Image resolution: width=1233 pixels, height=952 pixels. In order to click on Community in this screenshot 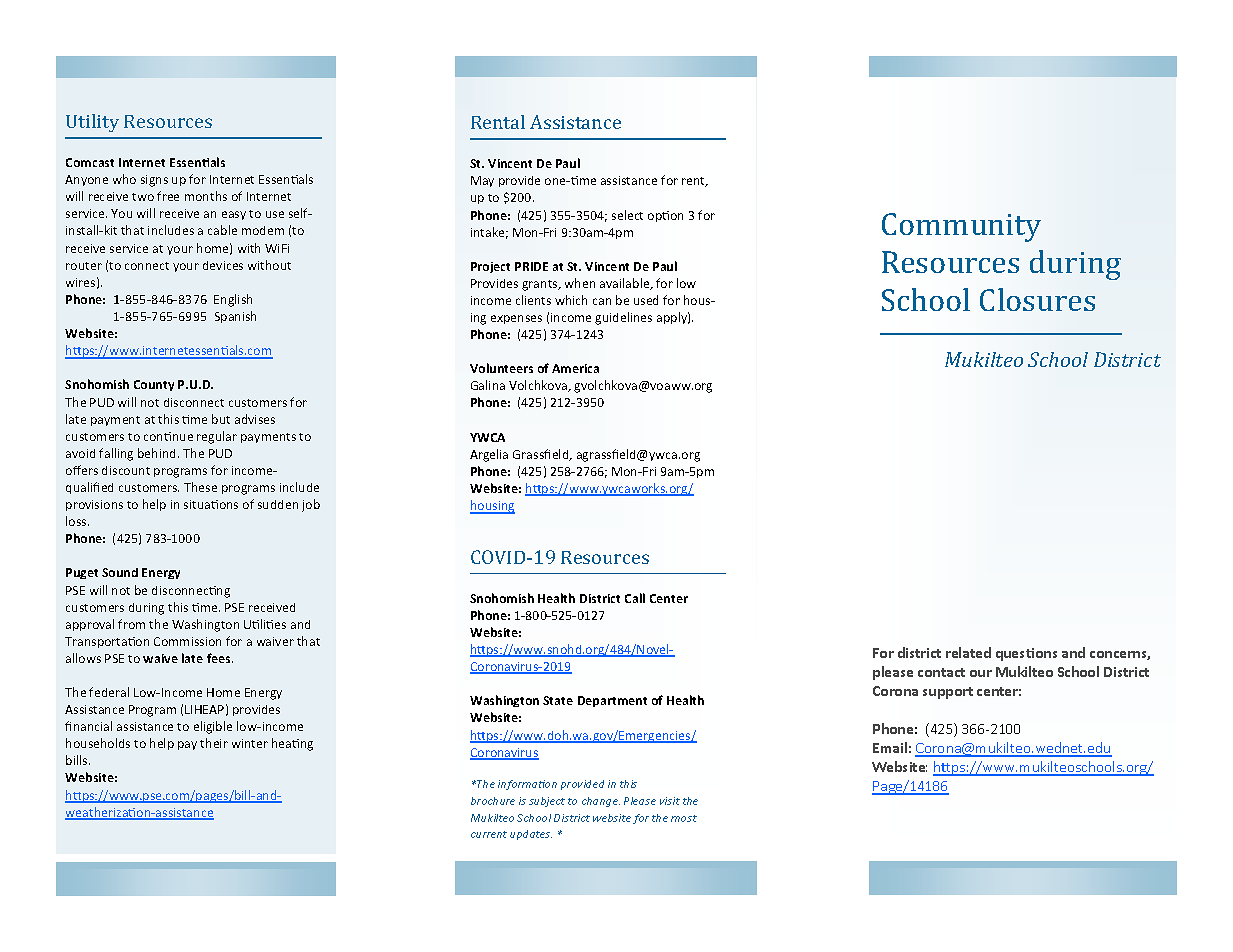, I will do `click(961, 227)`.
